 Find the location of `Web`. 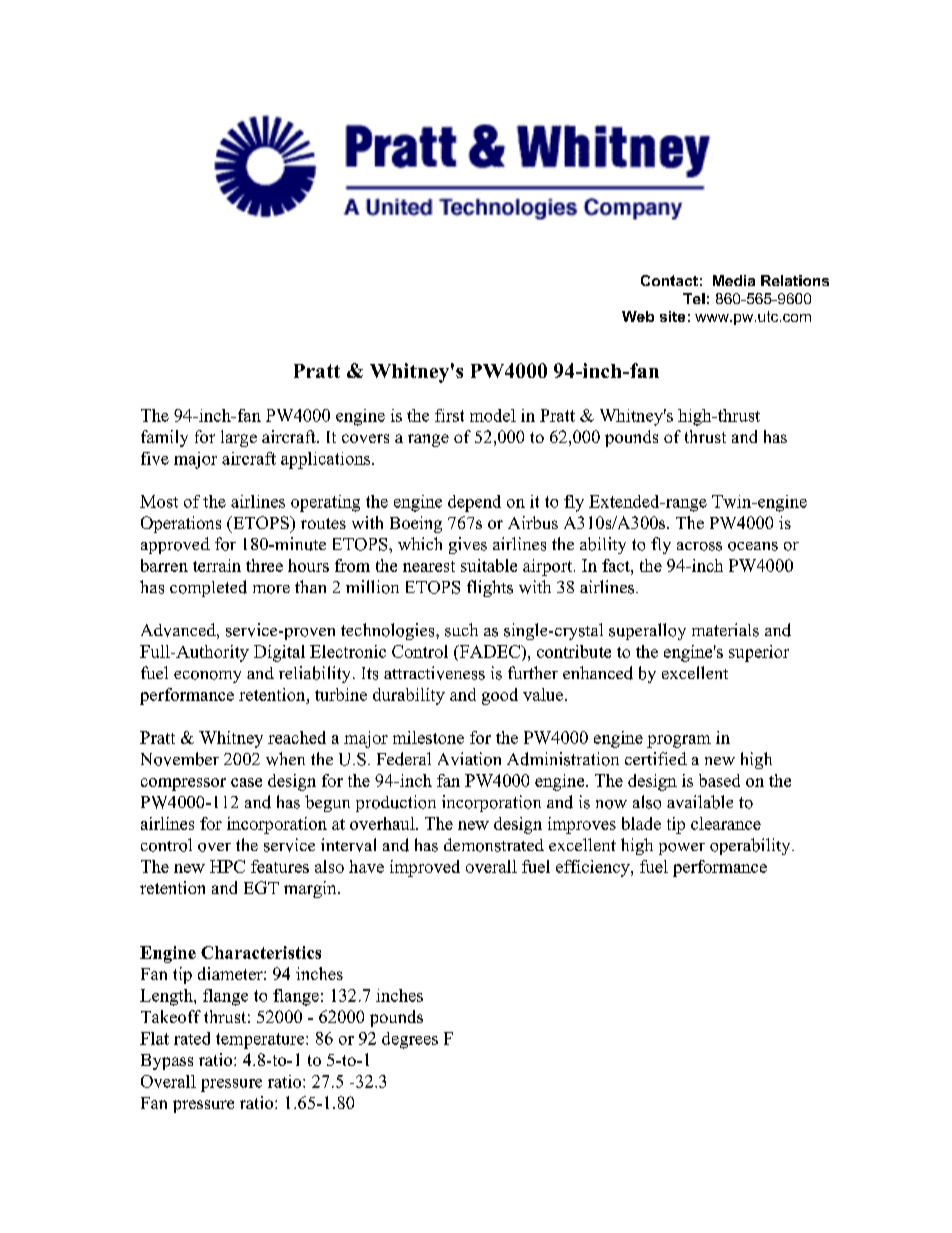

Web is located at coordinates (638, 316).
